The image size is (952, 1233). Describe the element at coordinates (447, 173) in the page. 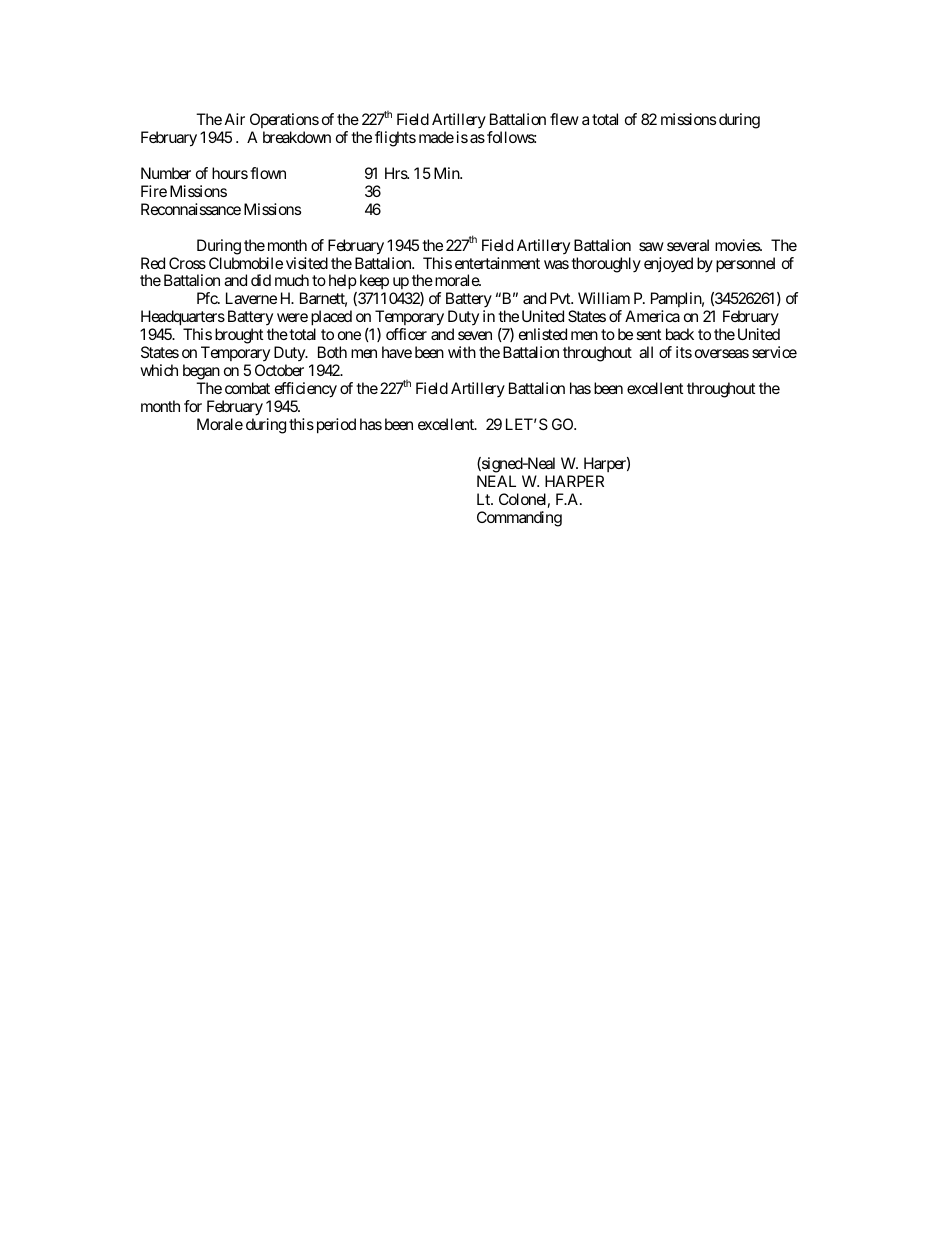

I see `Min` at that location.
